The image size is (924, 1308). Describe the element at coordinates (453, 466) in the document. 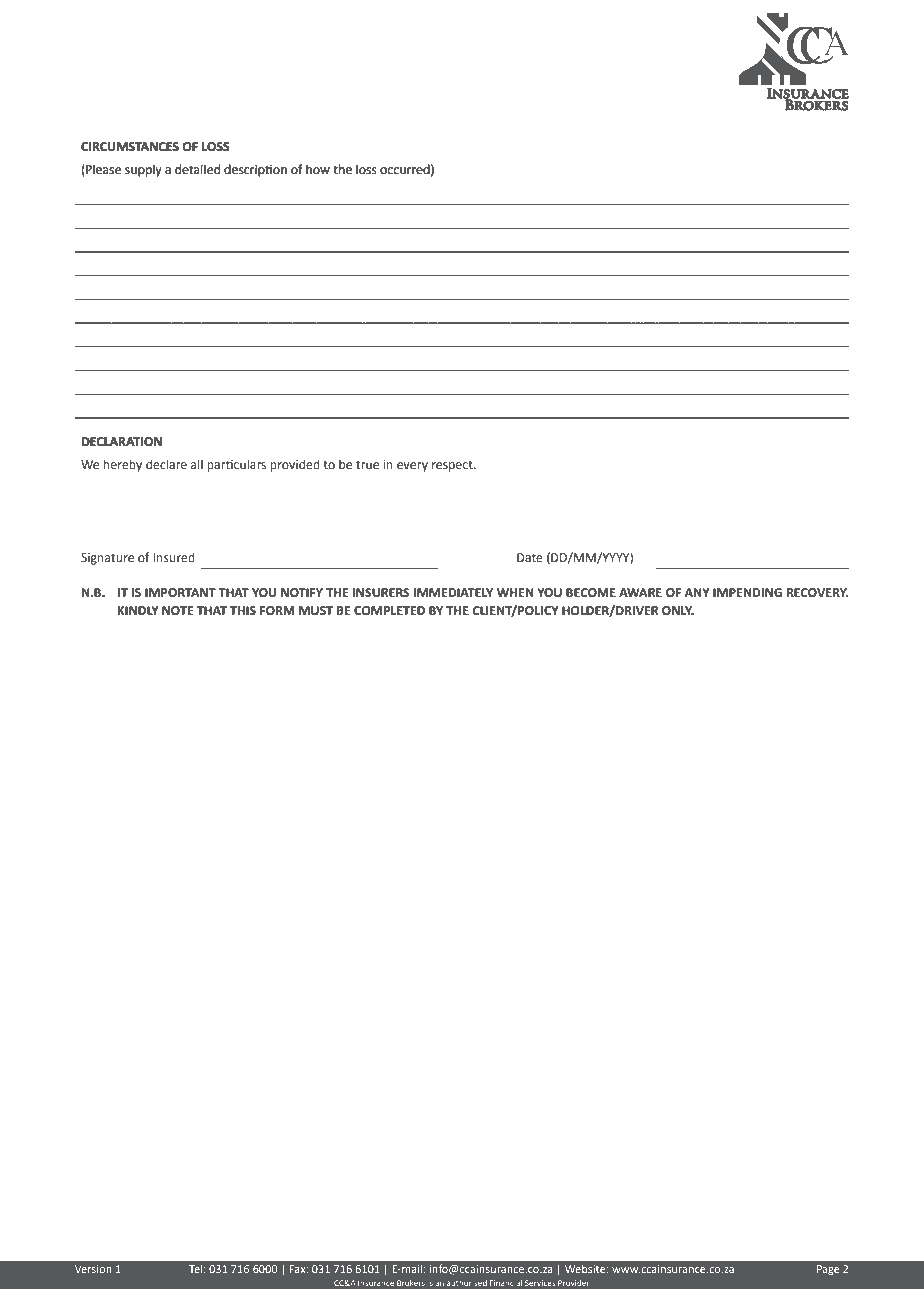

I see `respect` at that location.
